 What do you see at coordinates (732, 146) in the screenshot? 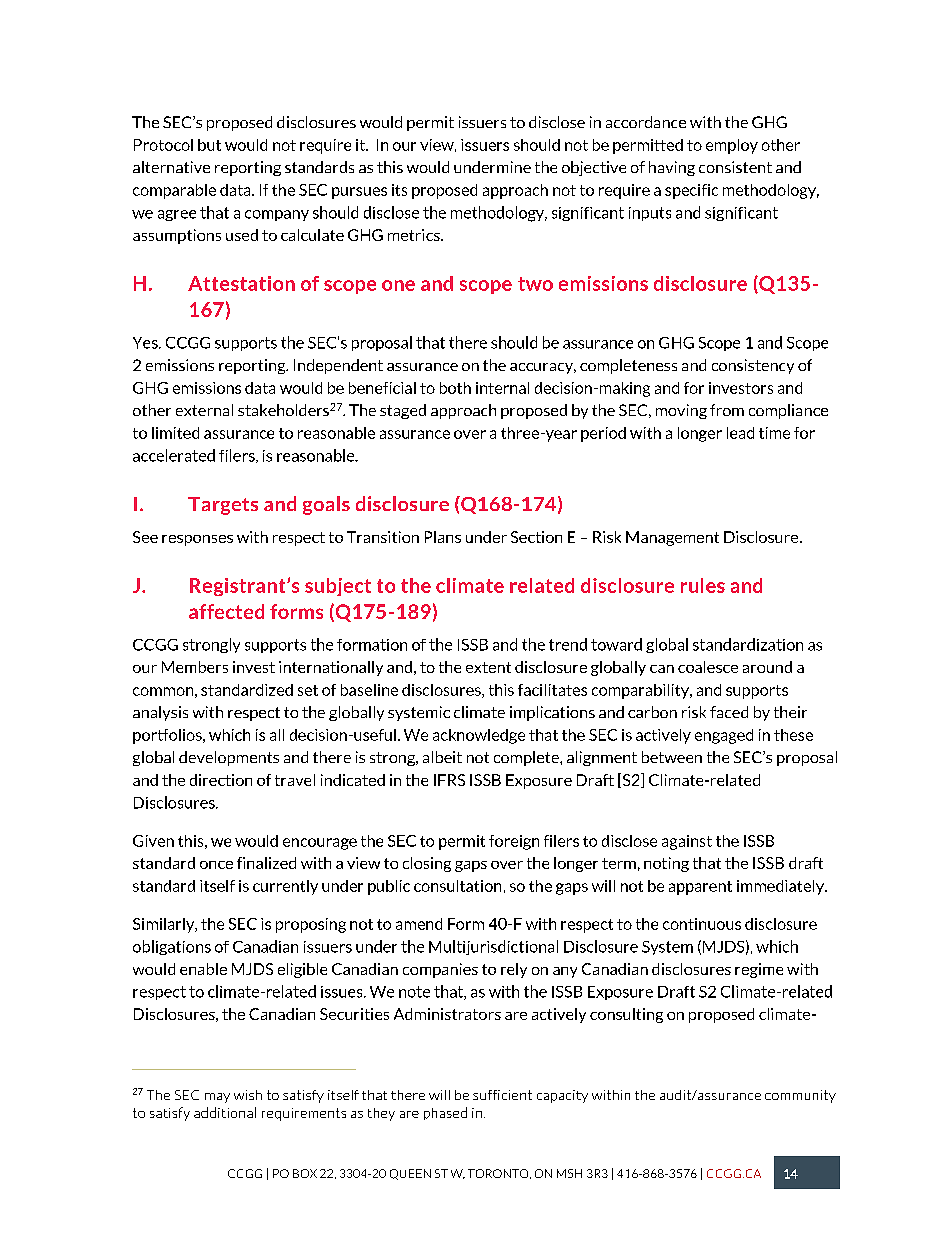
I see `employ` at bounding box center [732, 146].
